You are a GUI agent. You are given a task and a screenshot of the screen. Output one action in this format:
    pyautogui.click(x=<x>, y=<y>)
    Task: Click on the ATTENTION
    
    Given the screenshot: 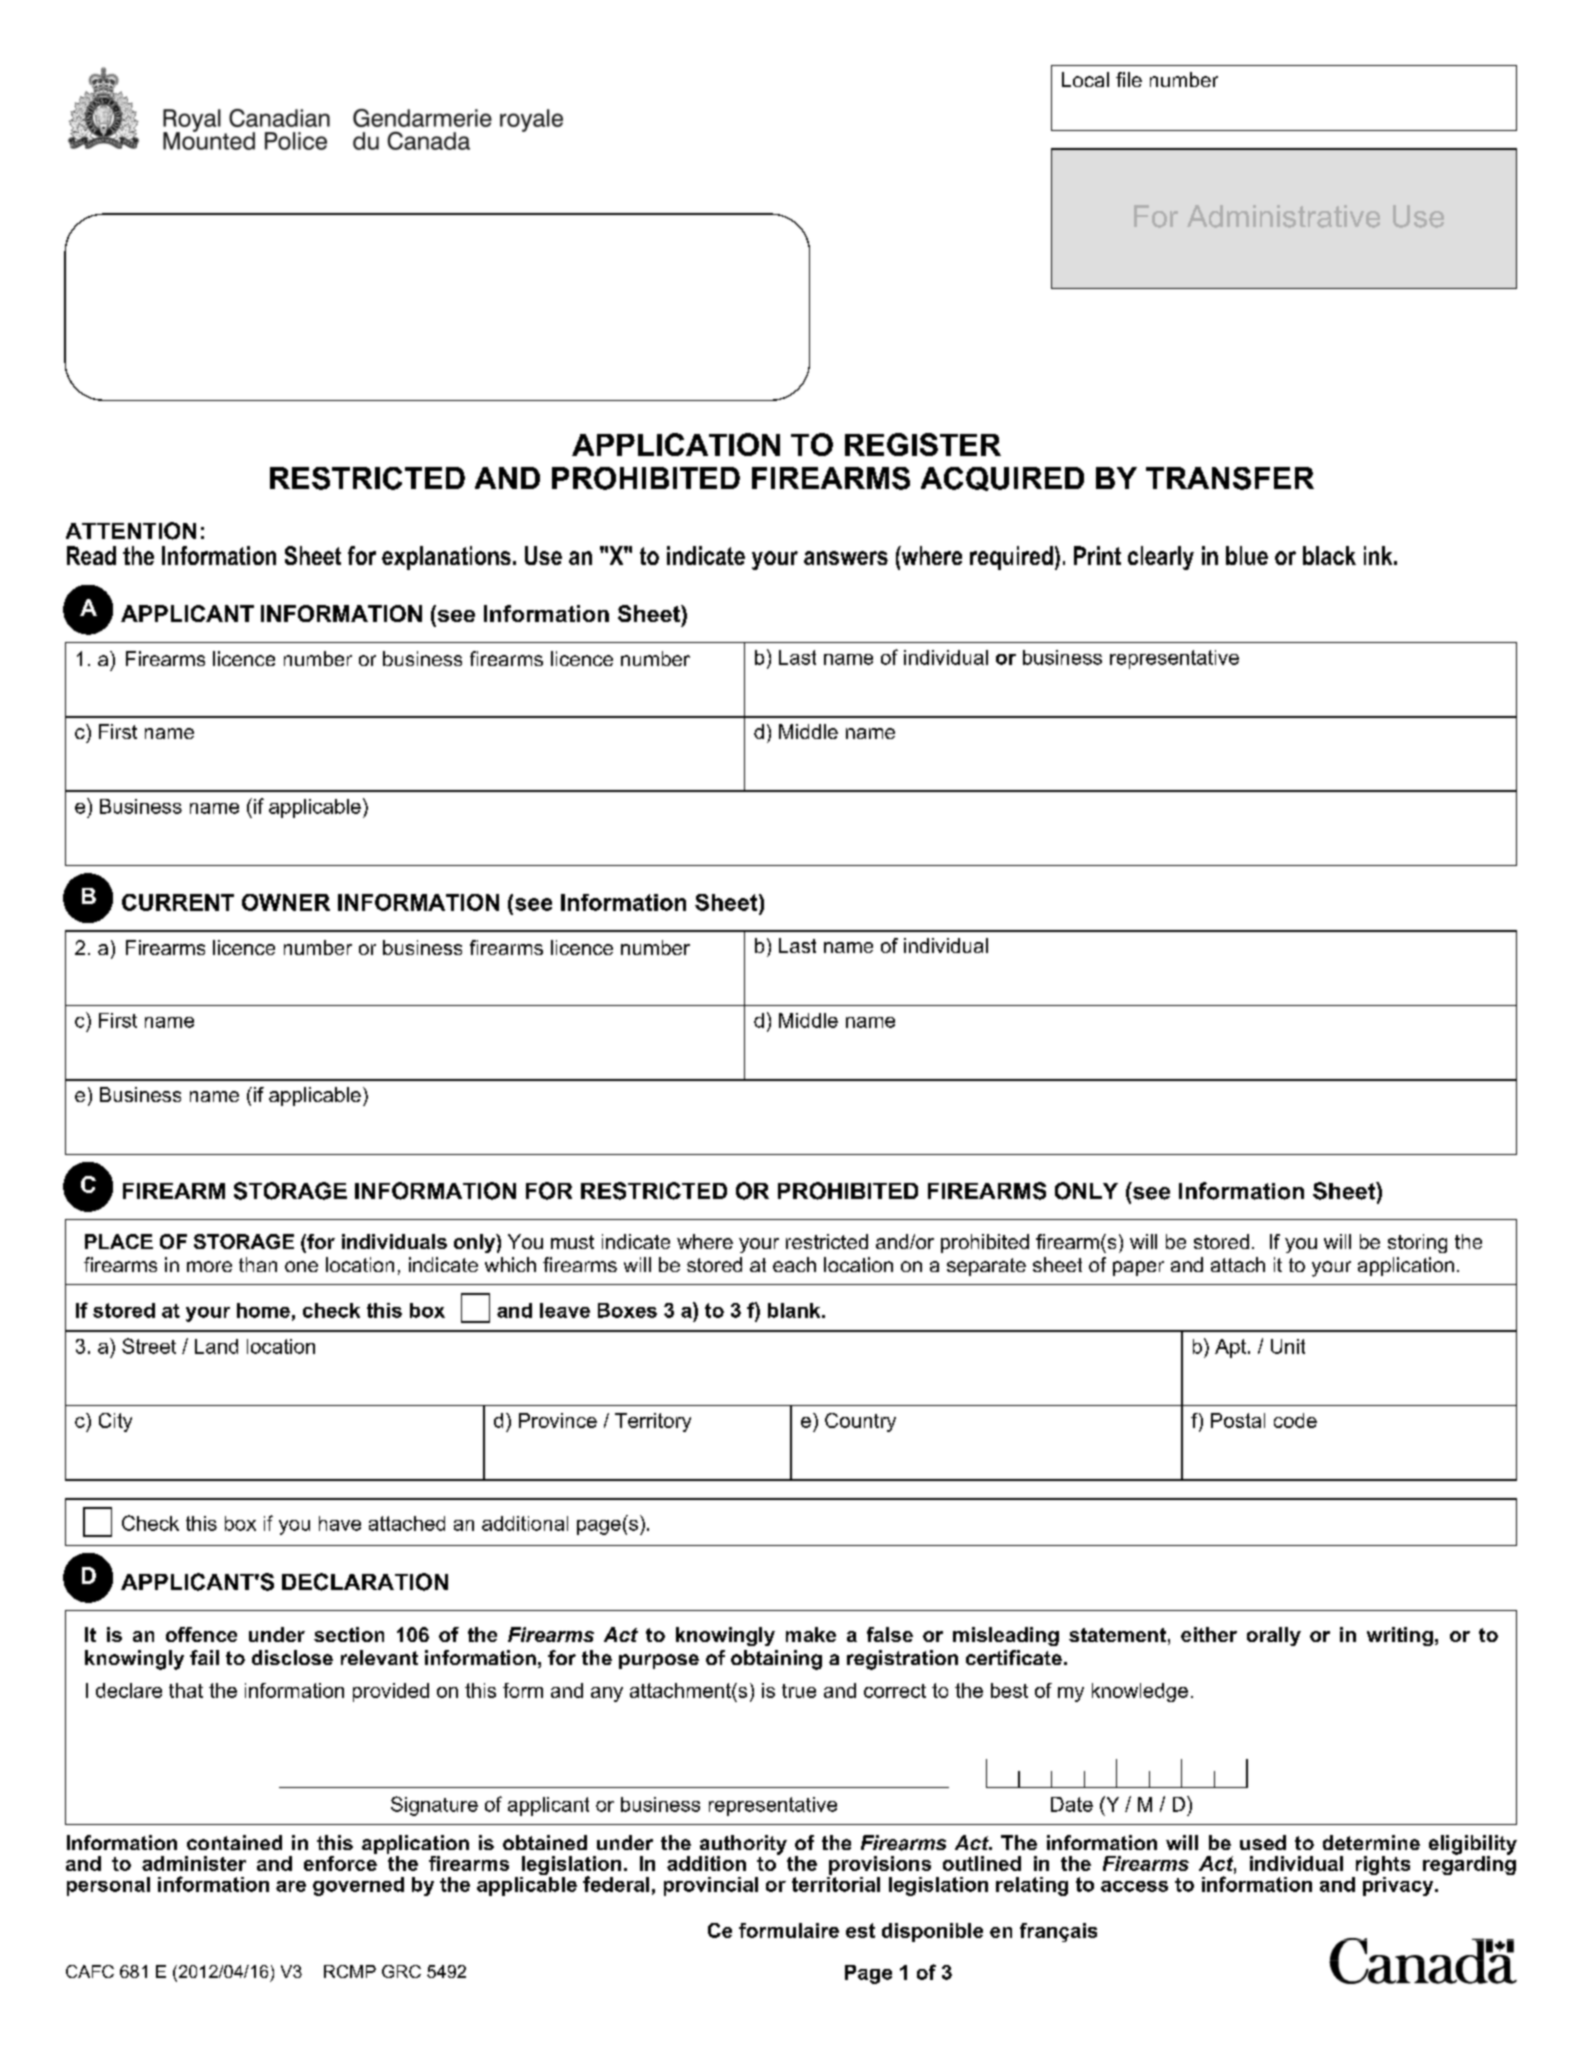 What is the action you would take?
    pyautogui.click(x=131, y=531)
